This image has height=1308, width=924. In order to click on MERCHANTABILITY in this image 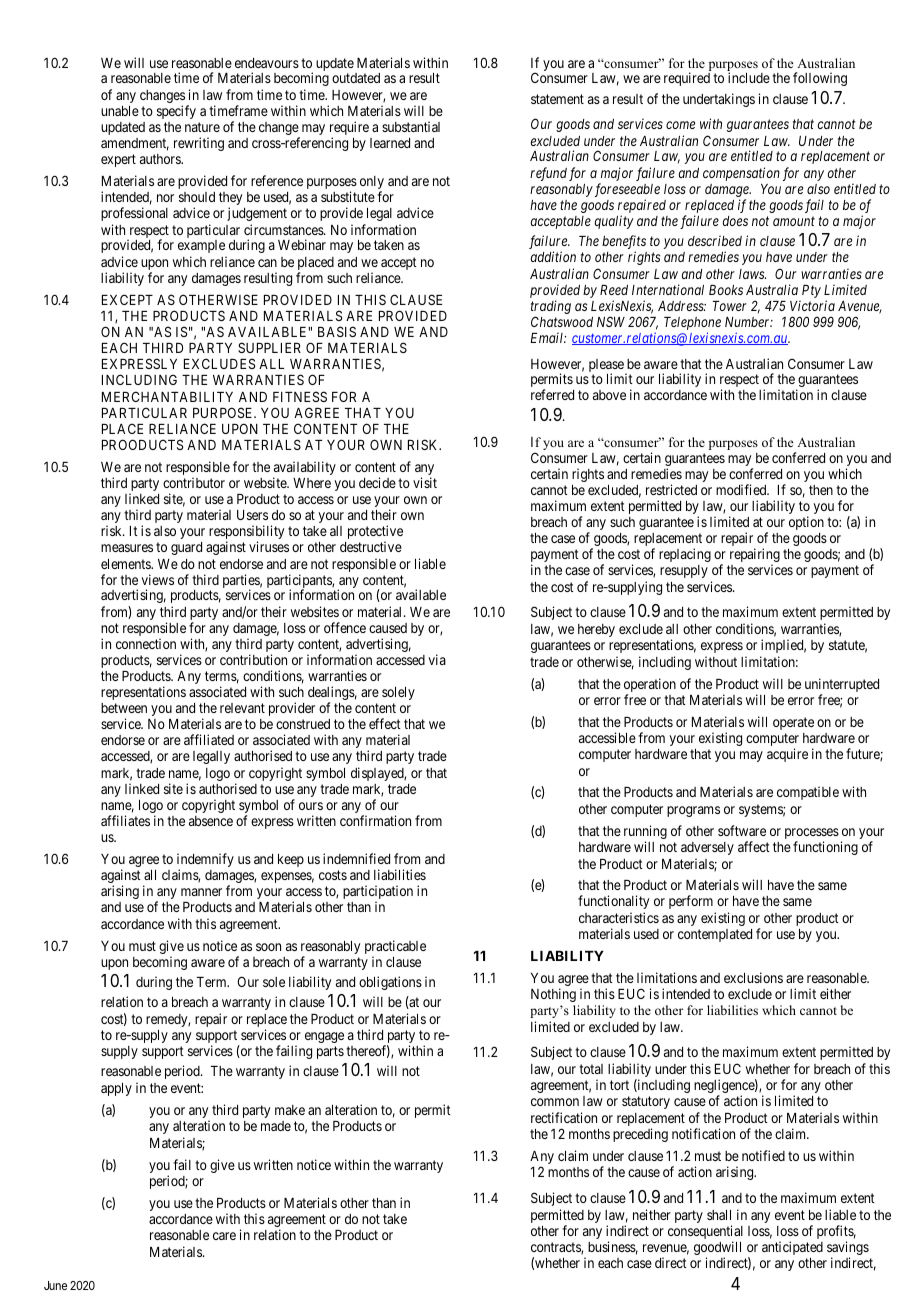, I will do `click(167, 396)`.
